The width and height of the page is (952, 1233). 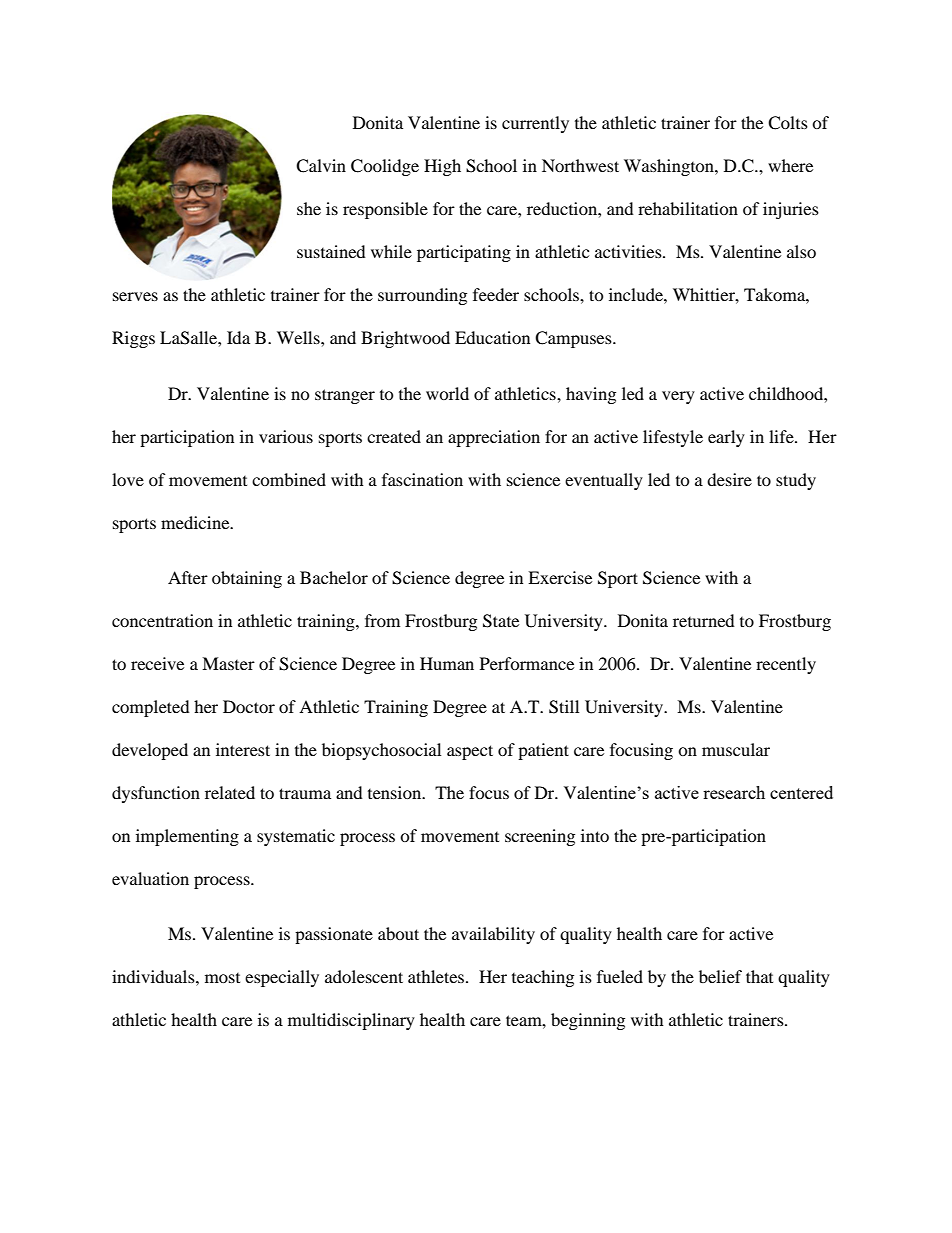 I want to click on Calvin, so click(x=321, y=166).
